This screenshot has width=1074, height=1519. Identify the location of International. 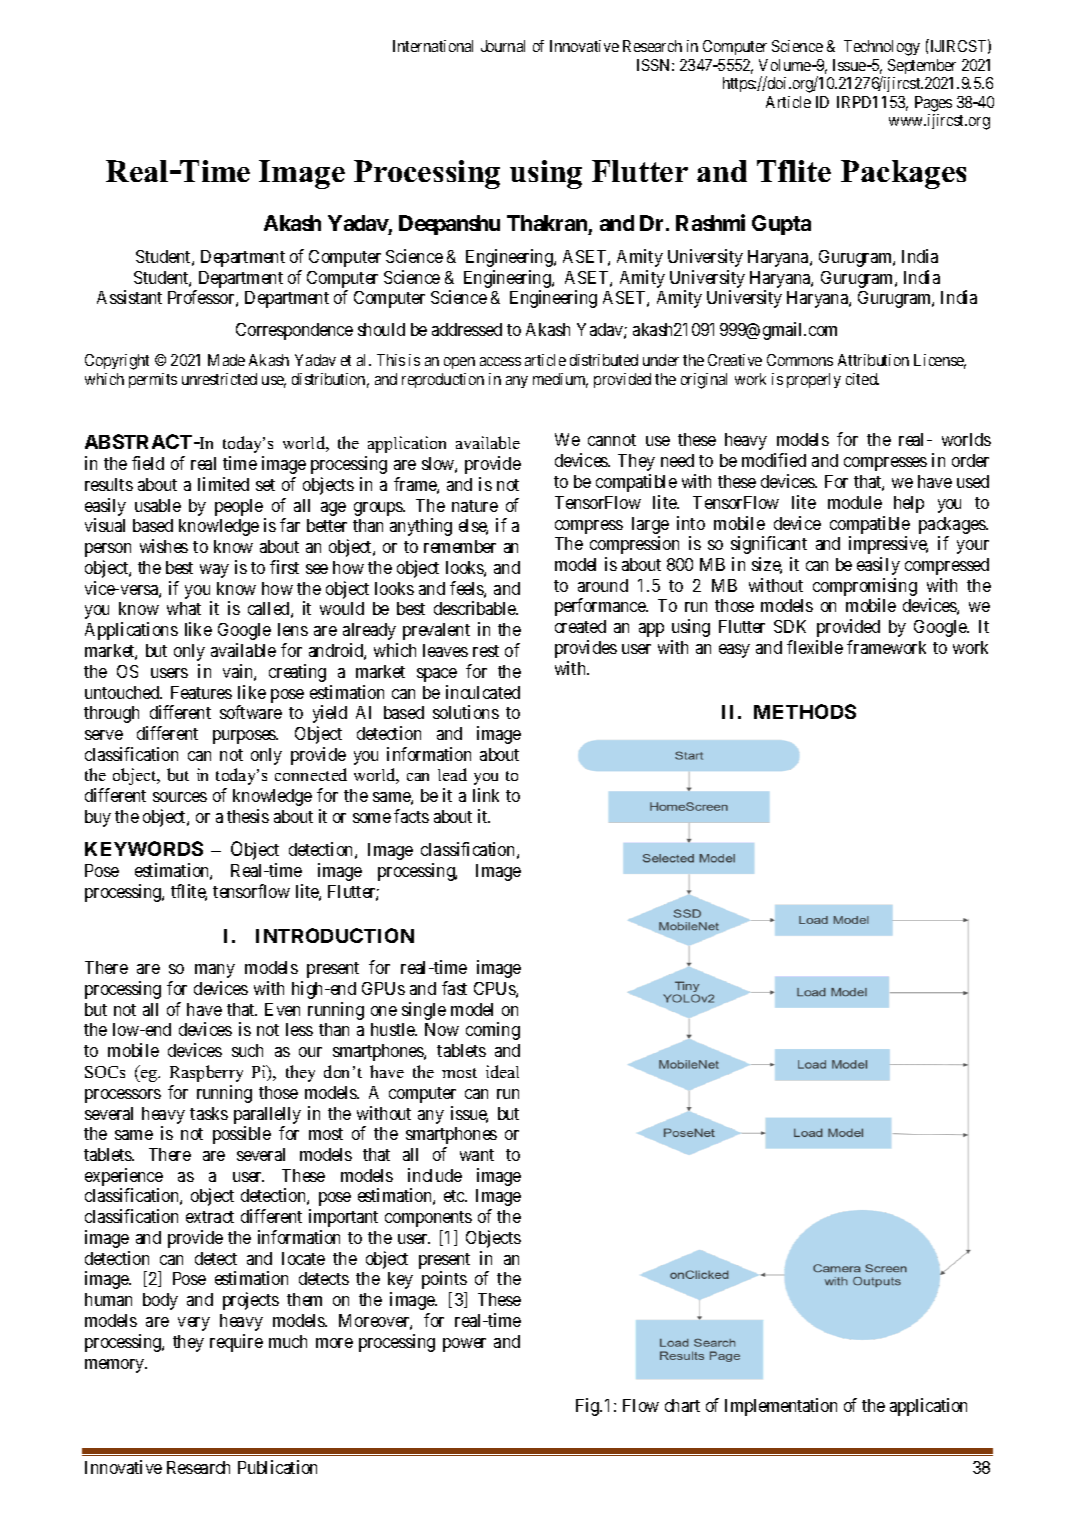
(433, 46).
